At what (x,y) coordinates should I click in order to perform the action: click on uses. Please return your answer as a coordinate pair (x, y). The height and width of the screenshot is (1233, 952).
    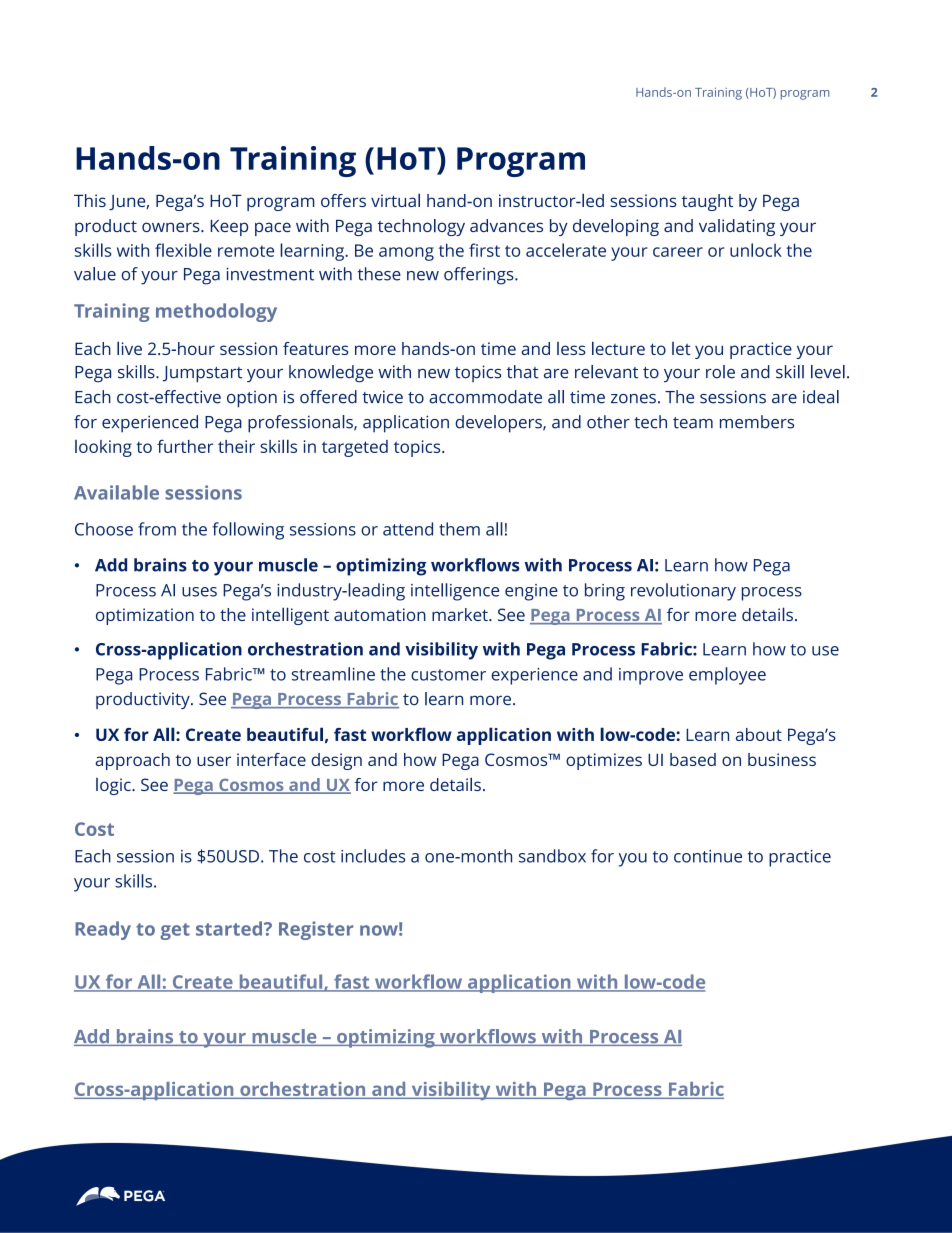
    Looking at the image, I should click on (199, 592).
